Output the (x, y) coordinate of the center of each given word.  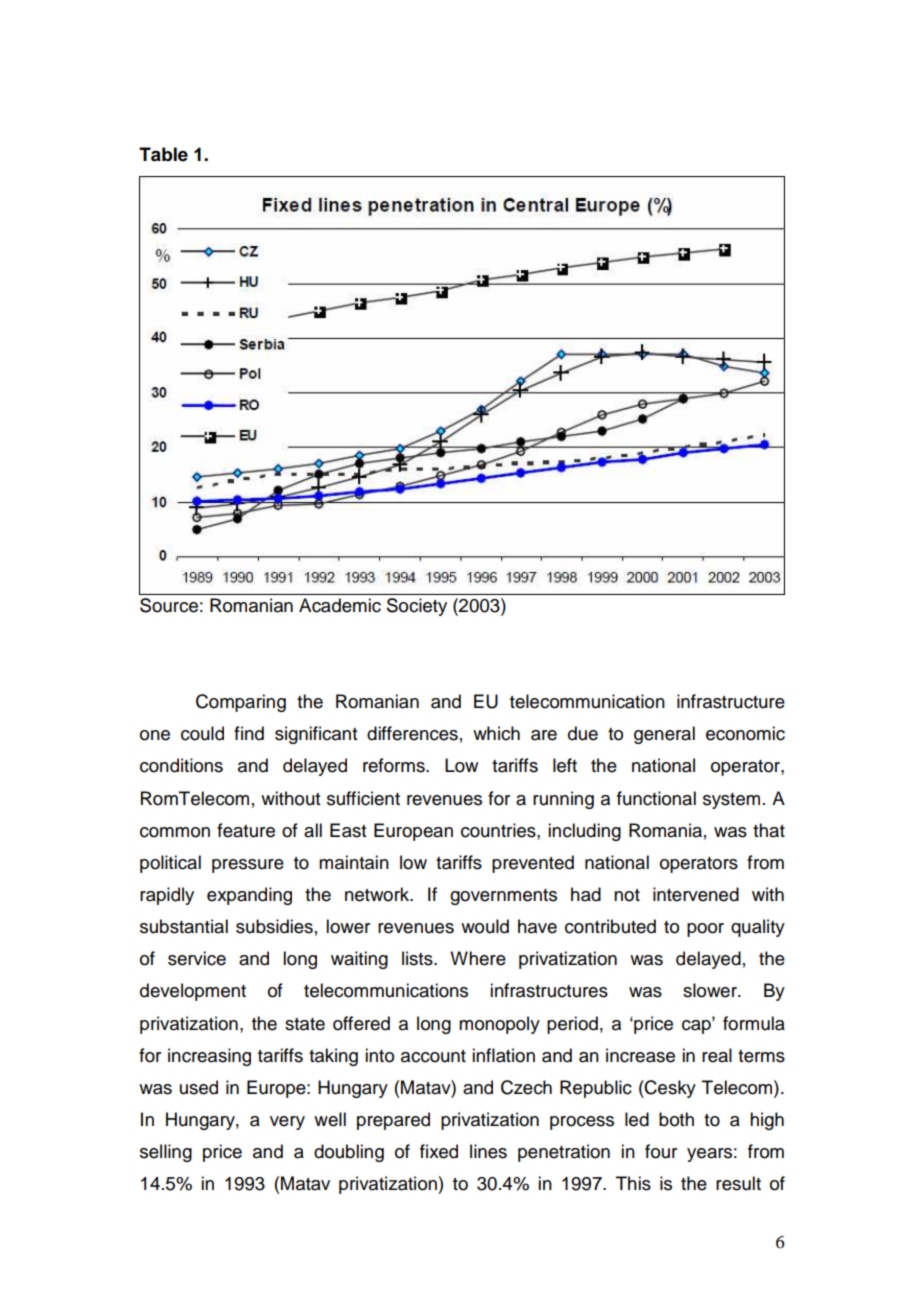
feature (246, 830)
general (664, 735)
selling (166, 1153)
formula (754, 1023)
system (731, 801)
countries (499, 830)
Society (417, 607)
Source (169, 605)
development (193, 992)
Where (478, 958)
